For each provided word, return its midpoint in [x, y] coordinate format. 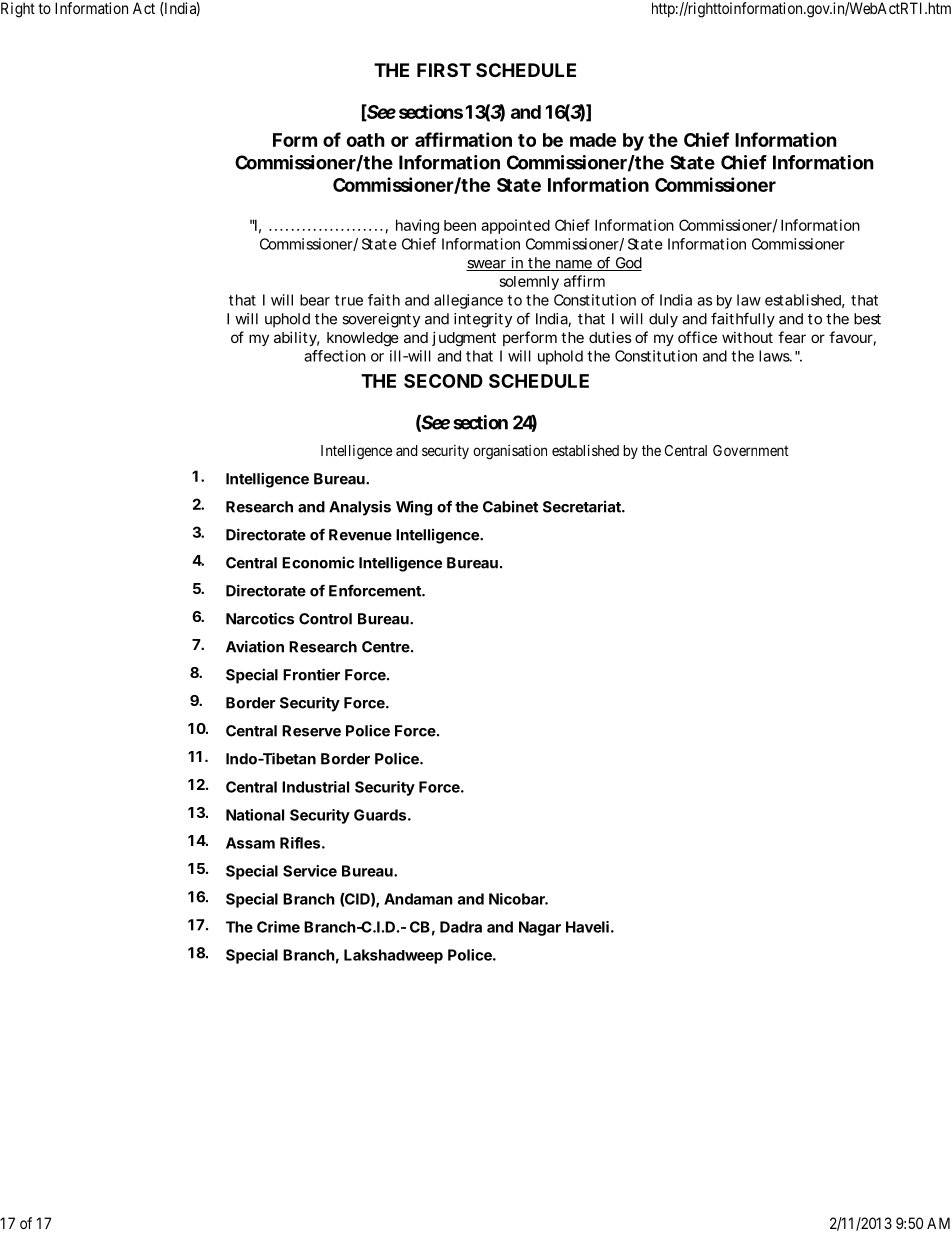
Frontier [311, 674]
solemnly [529, 283]
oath [365, 140]
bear [315, 300]
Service [310, 871]
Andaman [418, 899]
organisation [510, 452]
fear [792, 337]
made [593, 140]
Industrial [315, 787]
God [627, 264]
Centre [386, 647]
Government [751, 450]
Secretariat [583, 507]
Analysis [360, 508]
